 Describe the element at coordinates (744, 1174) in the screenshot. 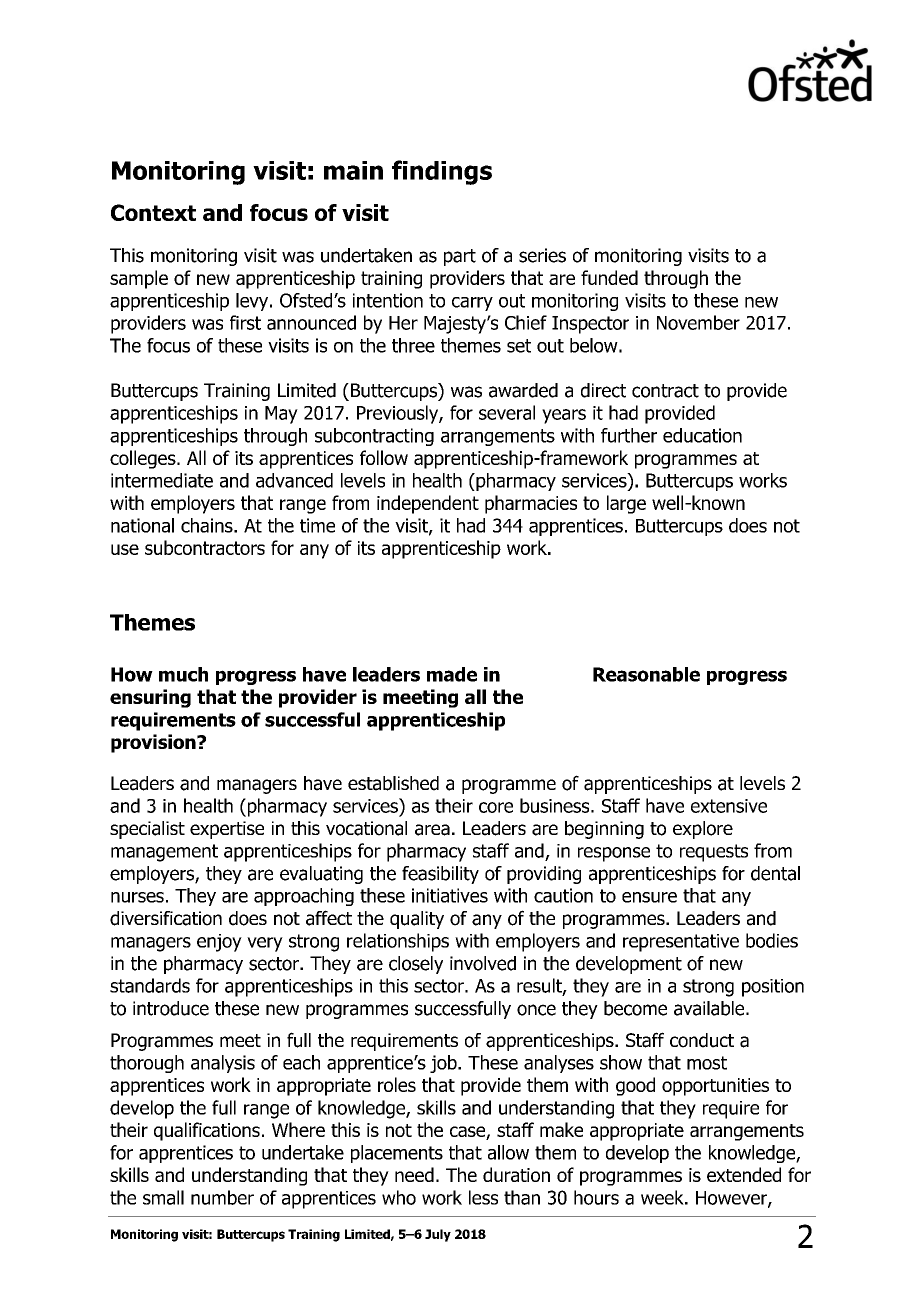

I see `extended` at that location.
